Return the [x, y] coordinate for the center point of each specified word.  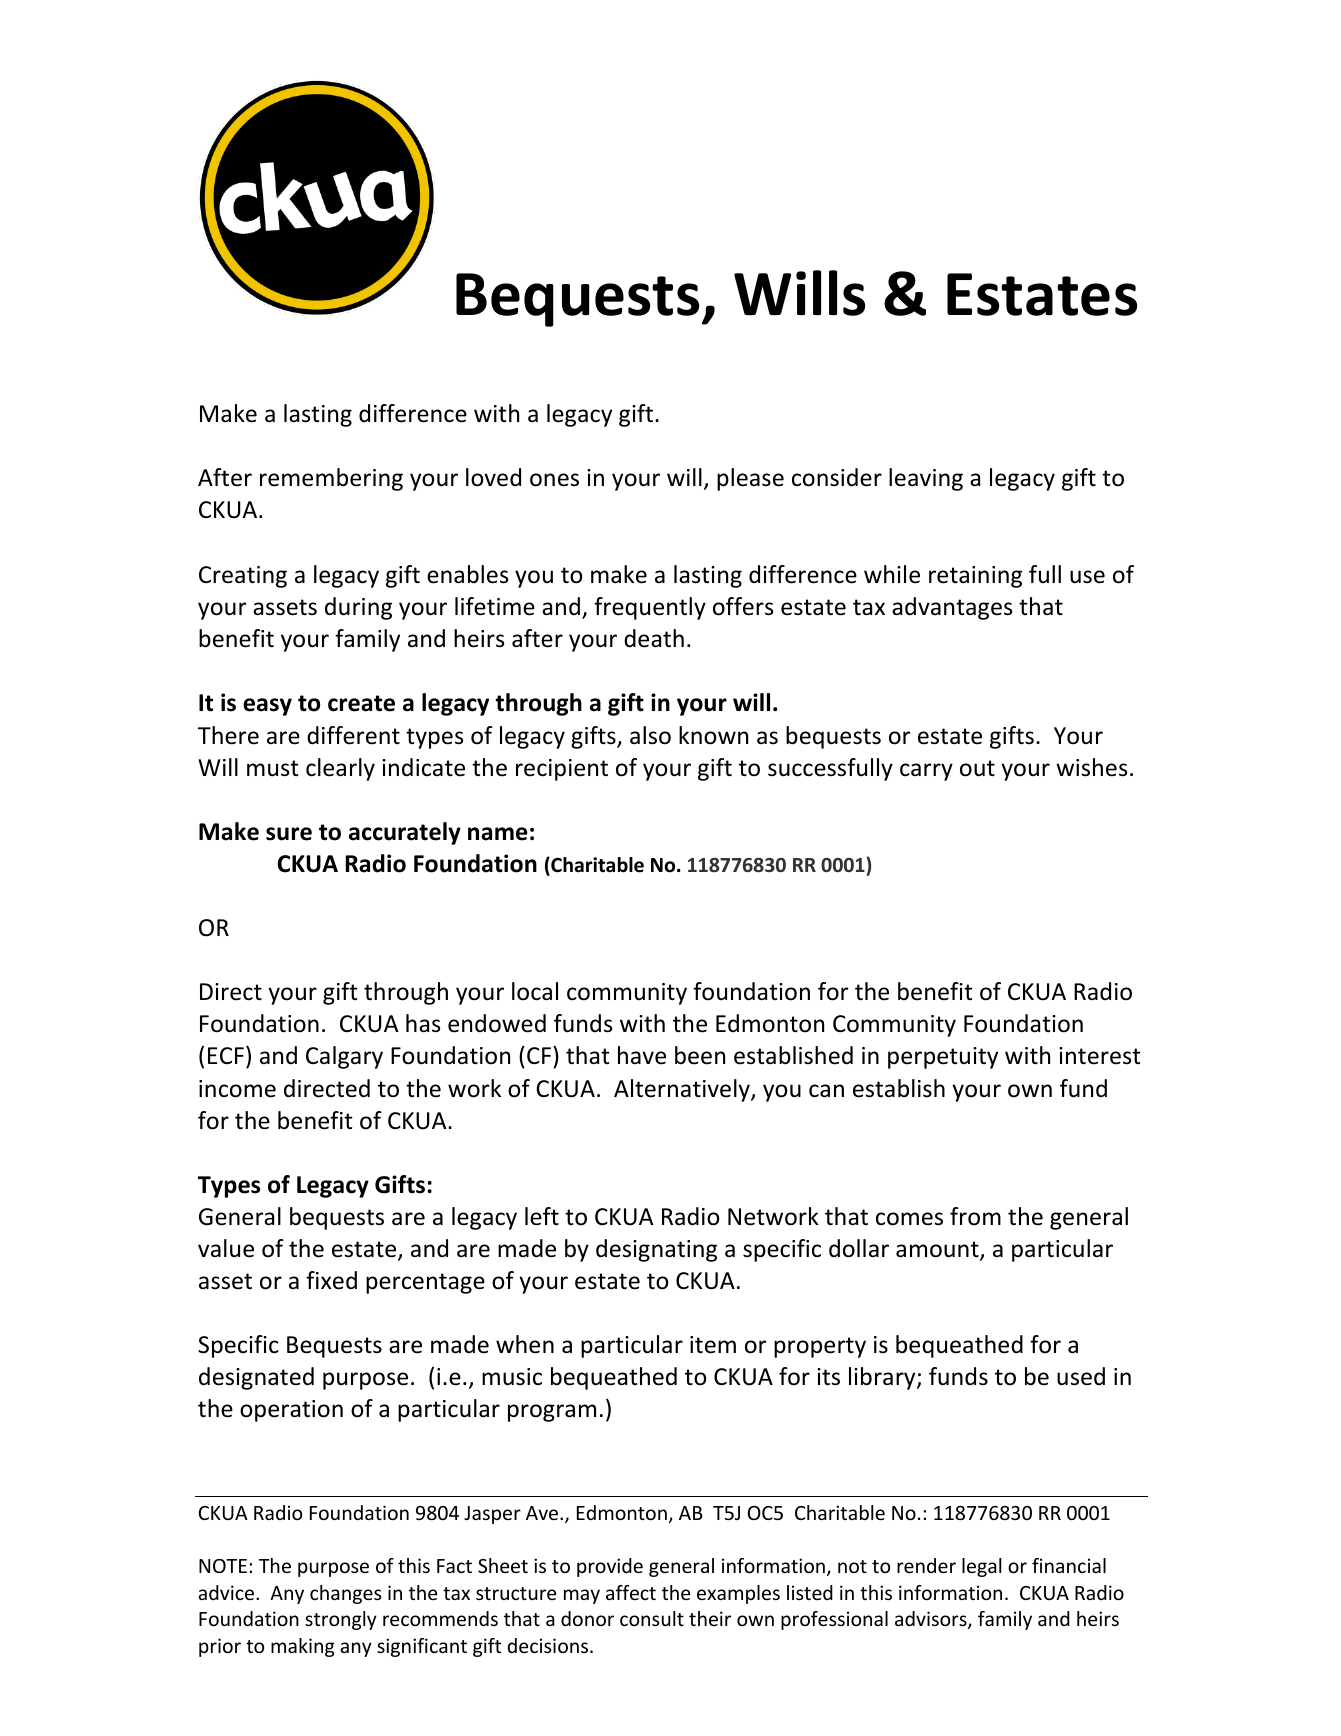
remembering [331, 479]
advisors [932, 1620]
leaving [926, 479]
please [750, 479]
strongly [341, 1620]
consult [652, 1618]
